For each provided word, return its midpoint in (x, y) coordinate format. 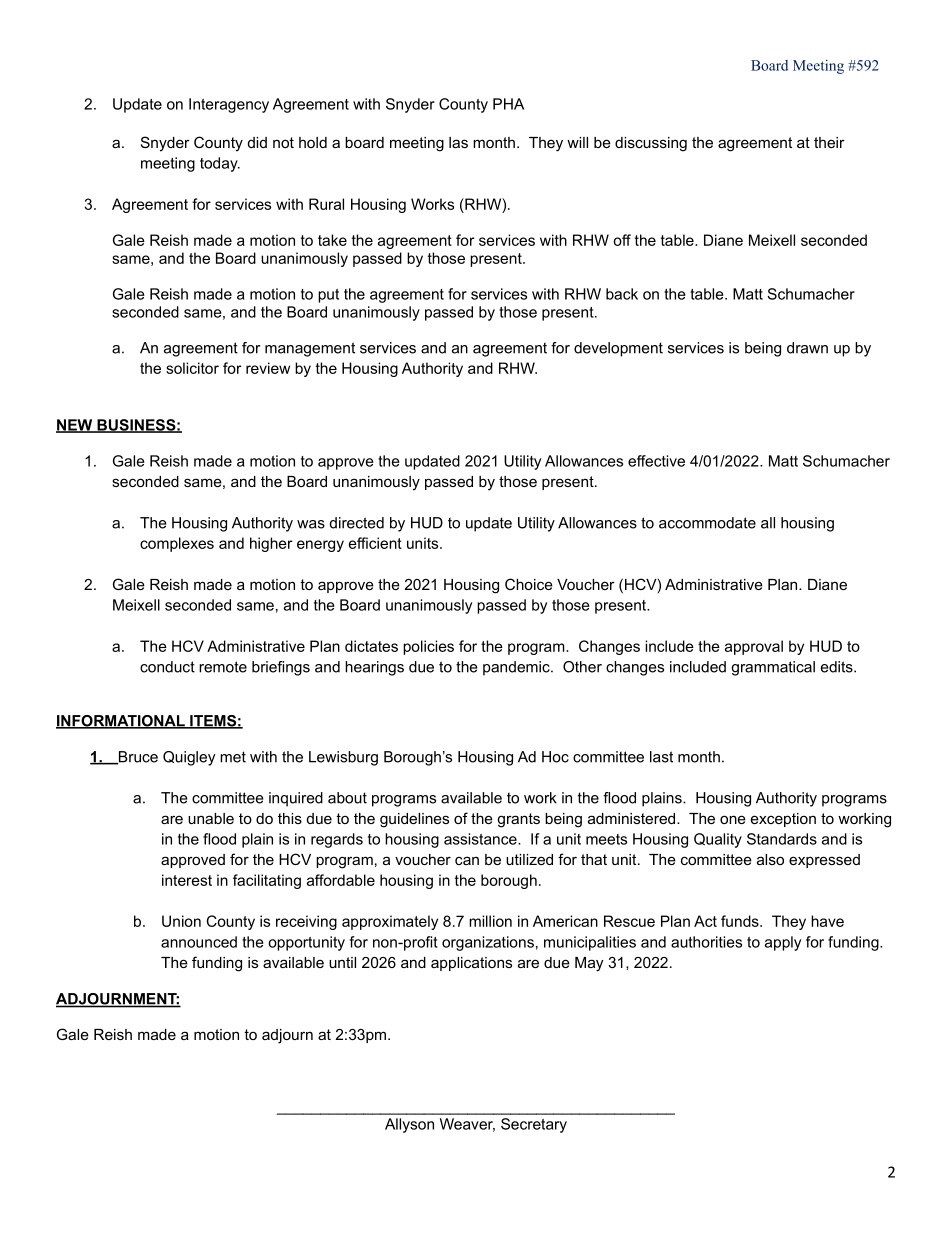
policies (428, 647)
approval (754, 647)
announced (199, 942)
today (220, 164)
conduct (167, 667)
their (829, 142)
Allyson (409, 1125)
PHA (508, 104)
